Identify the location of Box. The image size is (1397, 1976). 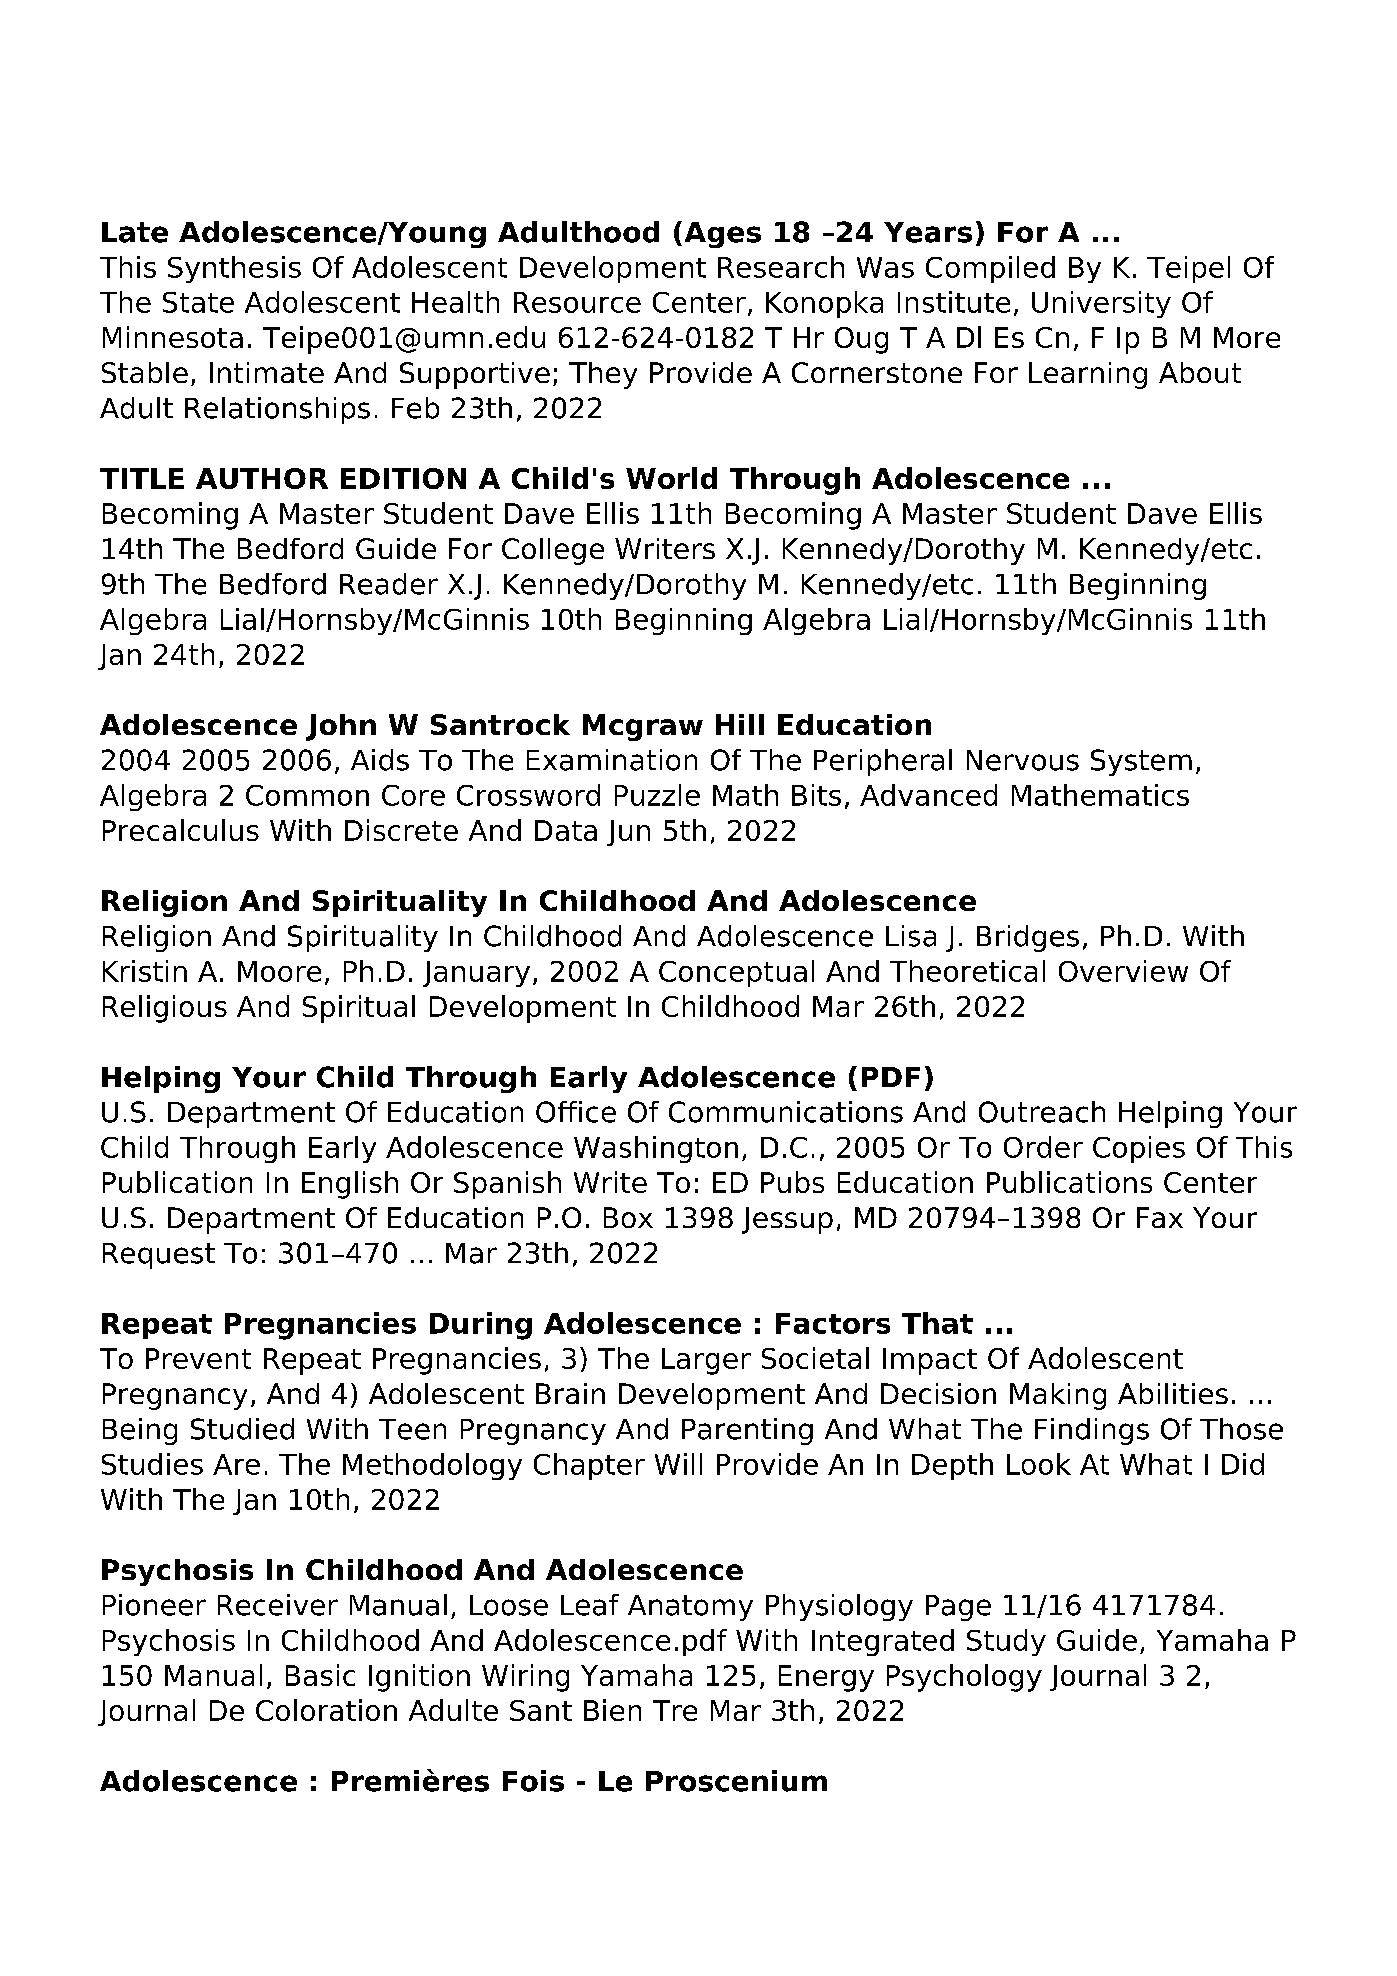
(628, 1217).
